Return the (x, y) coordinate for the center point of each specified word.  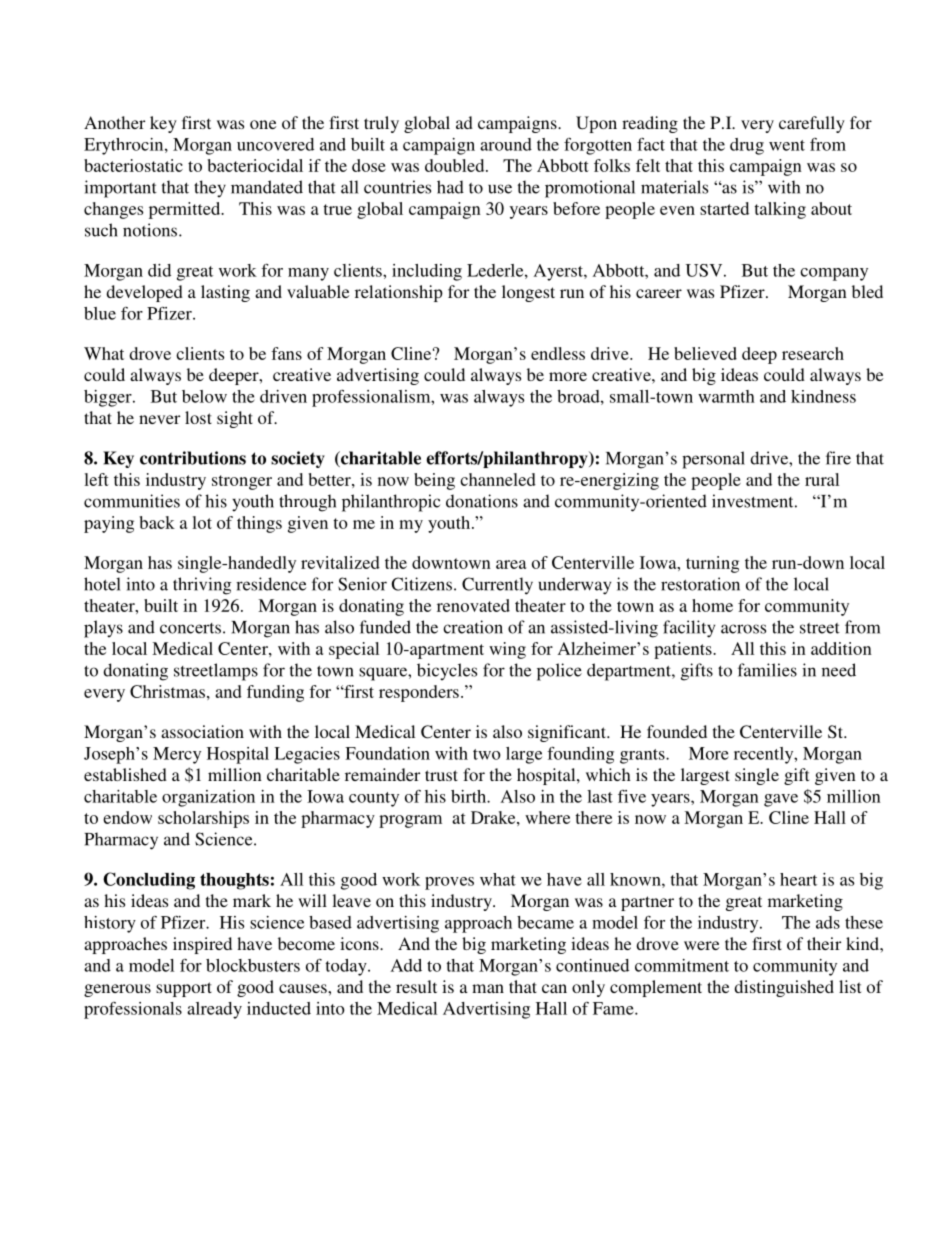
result (416, 986)
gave (781, 800)
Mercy (177, 755)
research (813, 353)
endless (558, 353)
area (511, 564)
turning (712, 564)
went (787, 145)
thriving (202, 586)
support (184, 989)
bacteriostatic (133, 165)
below (204, 396)
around (506, 144)
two (487, 754)
